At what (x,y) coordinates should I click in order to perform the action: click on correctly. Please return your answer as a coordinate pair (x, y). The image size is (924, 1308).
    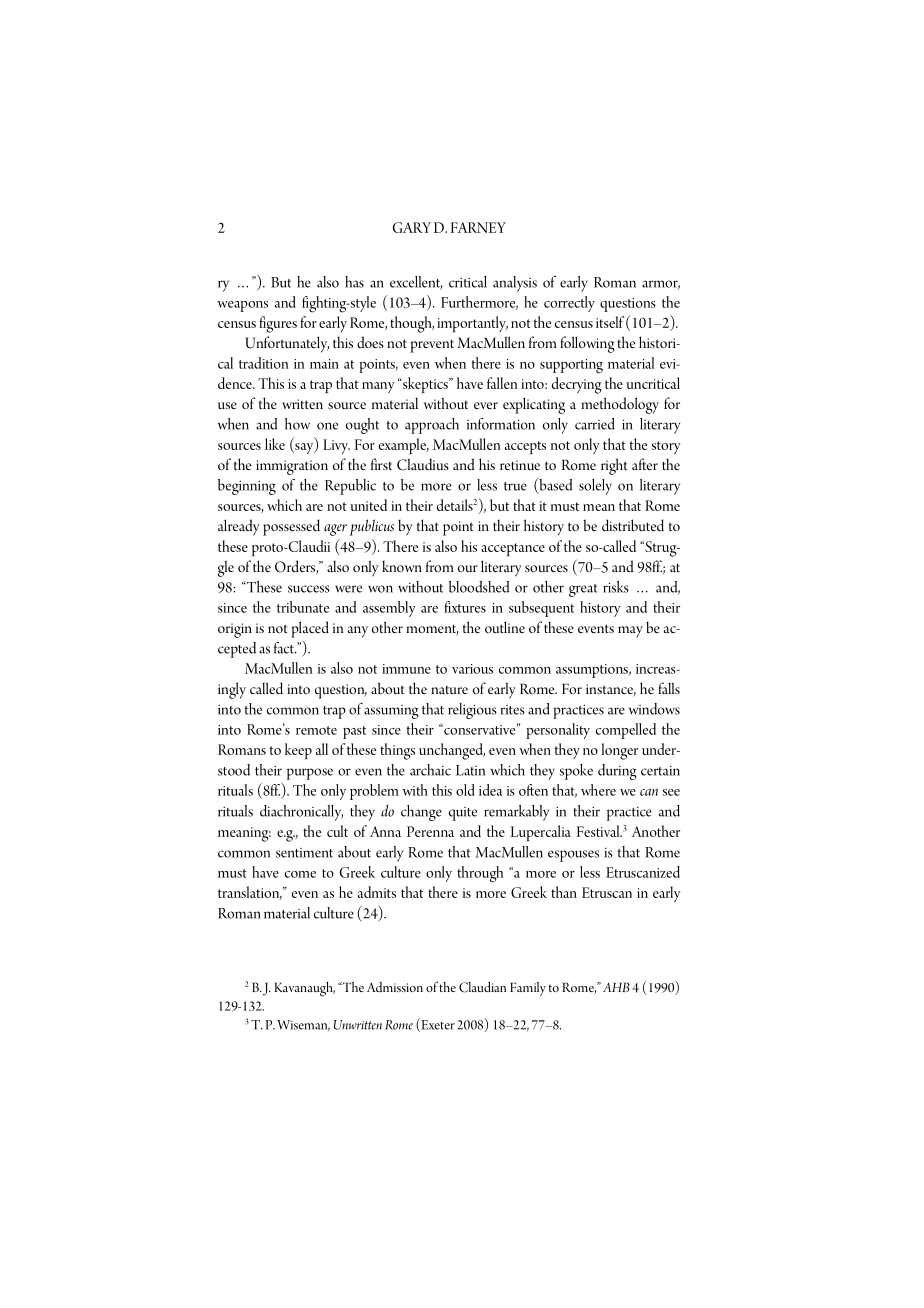
    Looking at the image, I should click on (569, 304).
